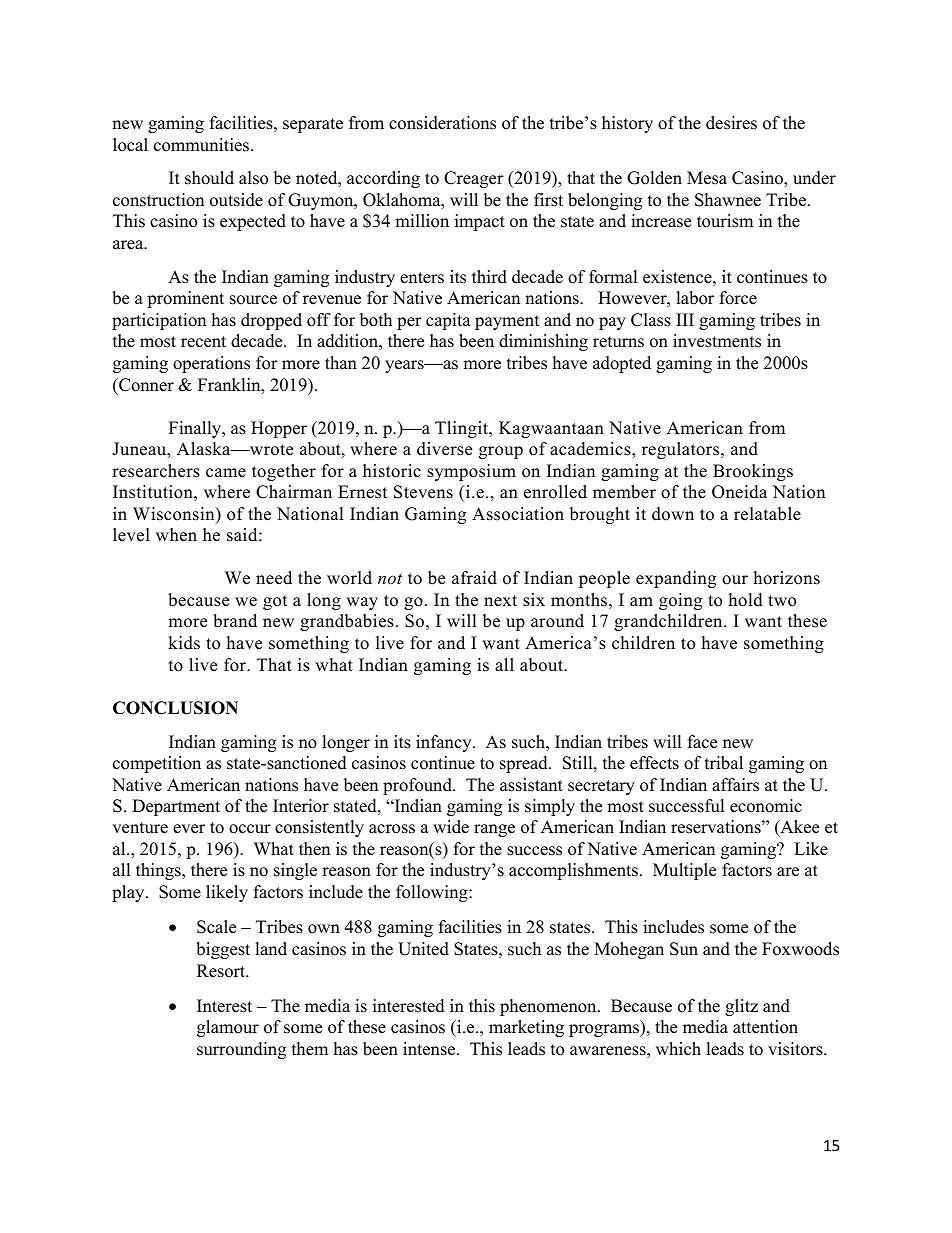  What do you see at coordinates (228, 1028) in the image?
I see `glamour` at bounding box center [228, 1028].
